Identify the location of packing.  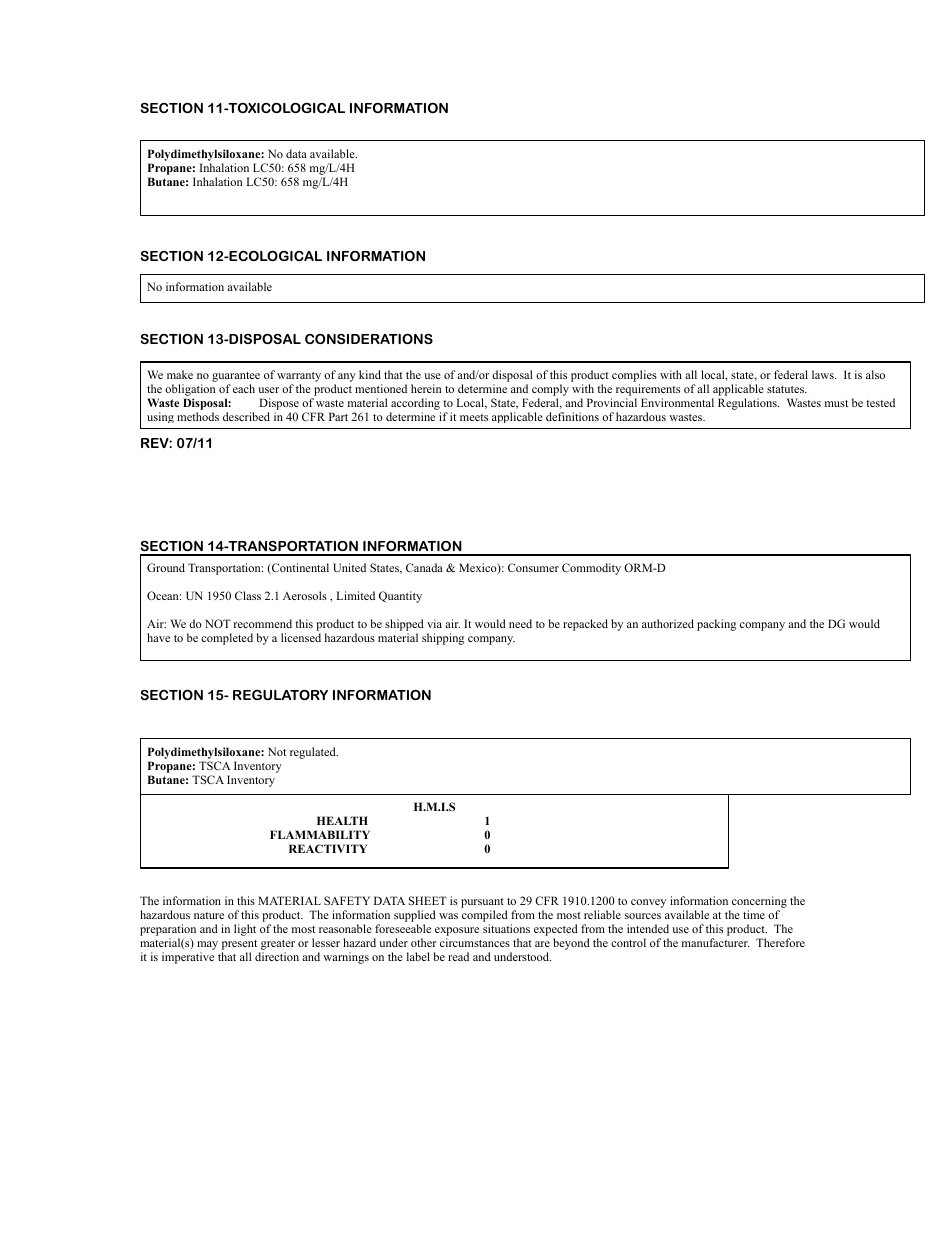
(716, 625).
